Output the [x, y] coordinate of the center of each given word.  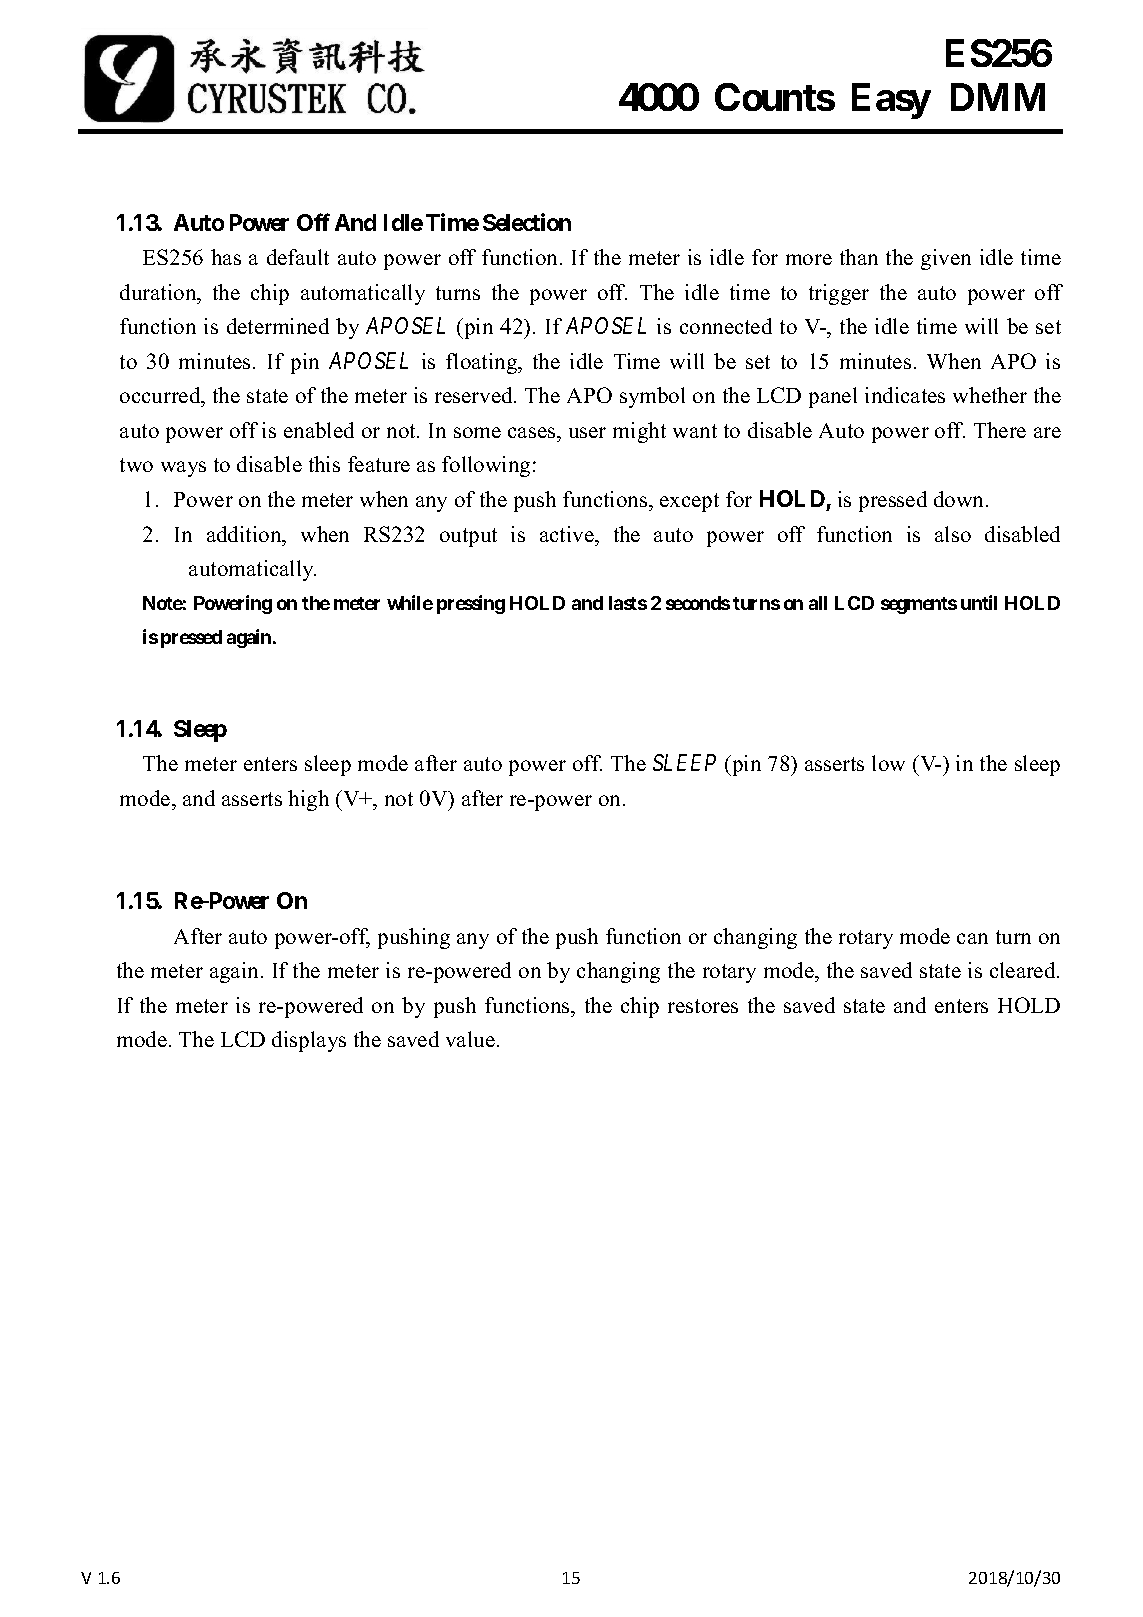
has [226, 257]
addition [245, 534]
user [587, 432]
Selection [527, 222]
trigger [839, 294]
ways [183, 469]
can [972, 938]
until [979, 602]
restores [703, 1006]
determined [278, 326]
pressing [471, 604]
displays [309, 1041]
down [960, 499]
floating [483, 363]
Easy [891, 101]
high [308, 800]
